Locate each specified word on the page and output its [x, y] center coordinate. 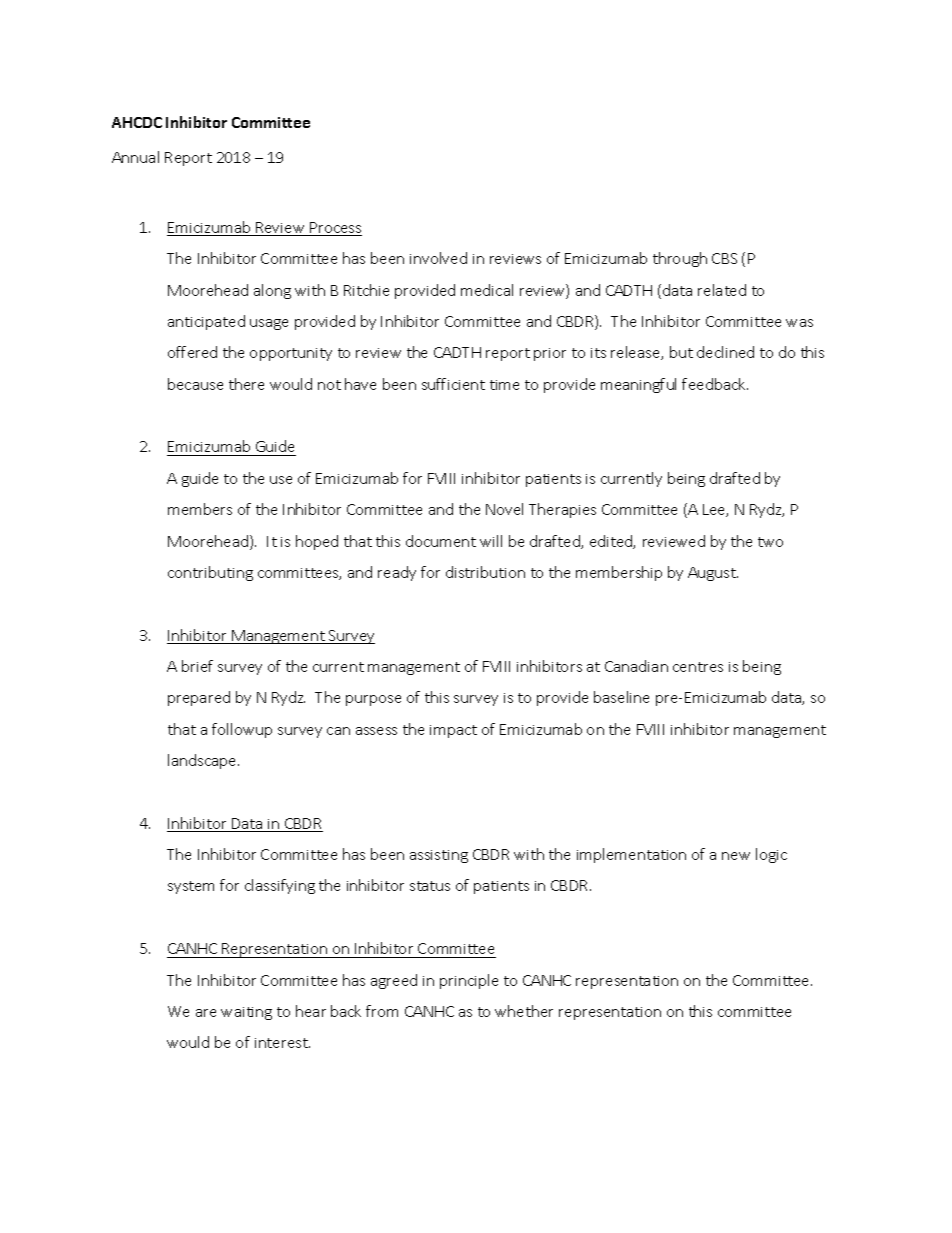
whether [524, 1011]
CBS [724, 258]
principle [469, 981]
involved [438, 258]
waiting [246, 1013]
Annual [135, 157]
